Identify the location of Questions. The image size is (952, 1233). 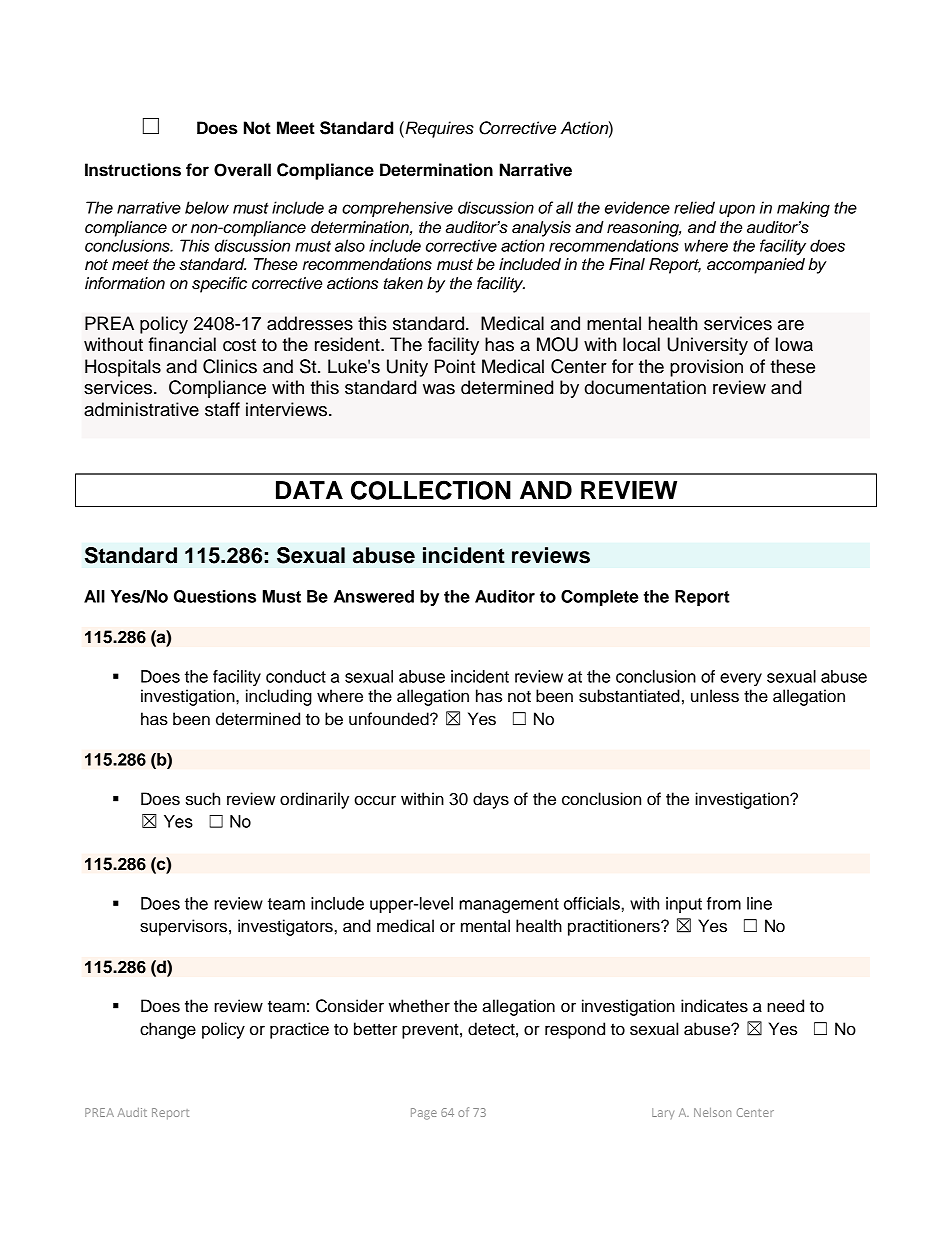
(215, 597).
